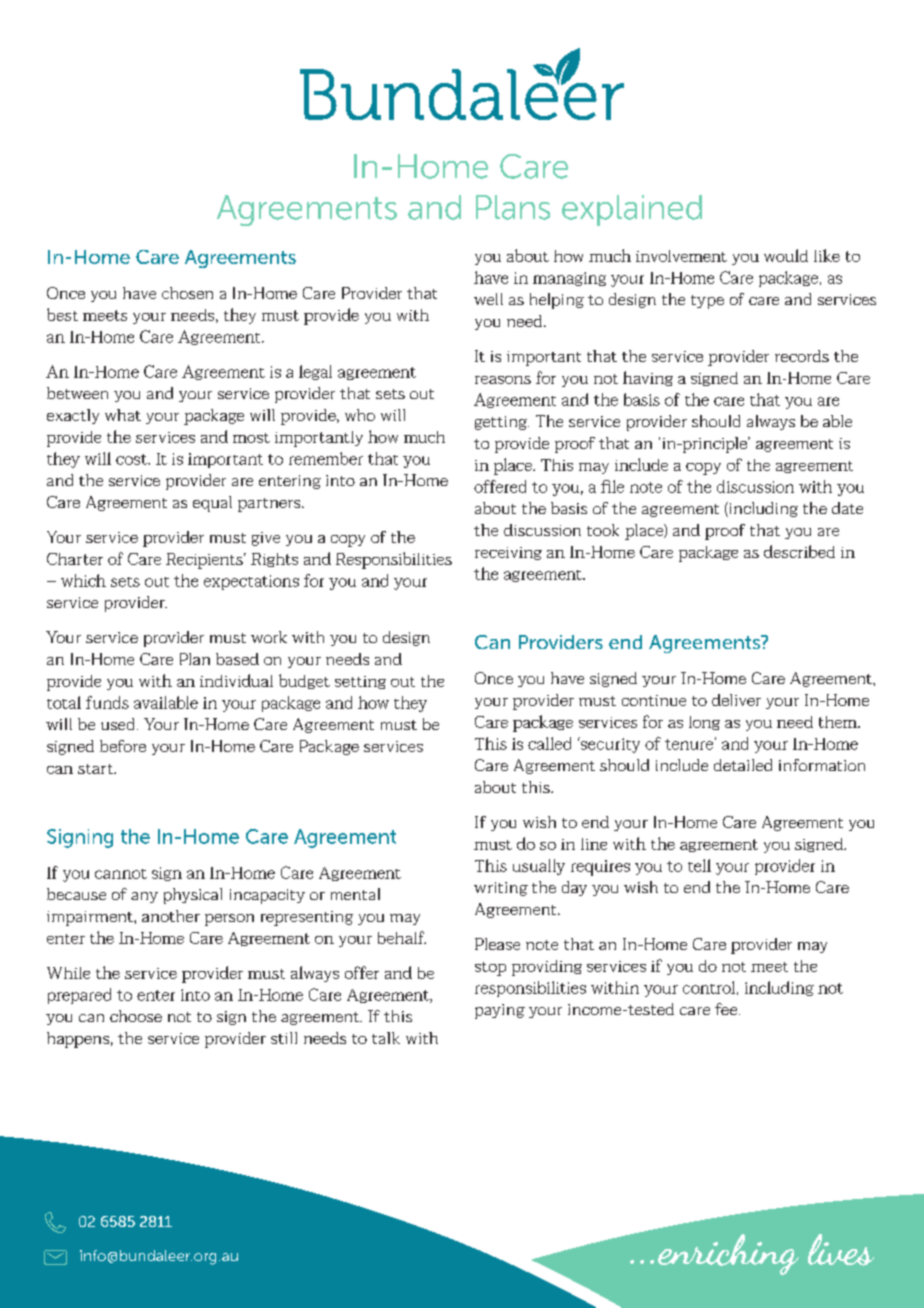 This screenshot has width=924, height=1308. What do you see at coordinates (508, 553) in the screenshot?
I see `receiving` at bounding box center [508, 553].
